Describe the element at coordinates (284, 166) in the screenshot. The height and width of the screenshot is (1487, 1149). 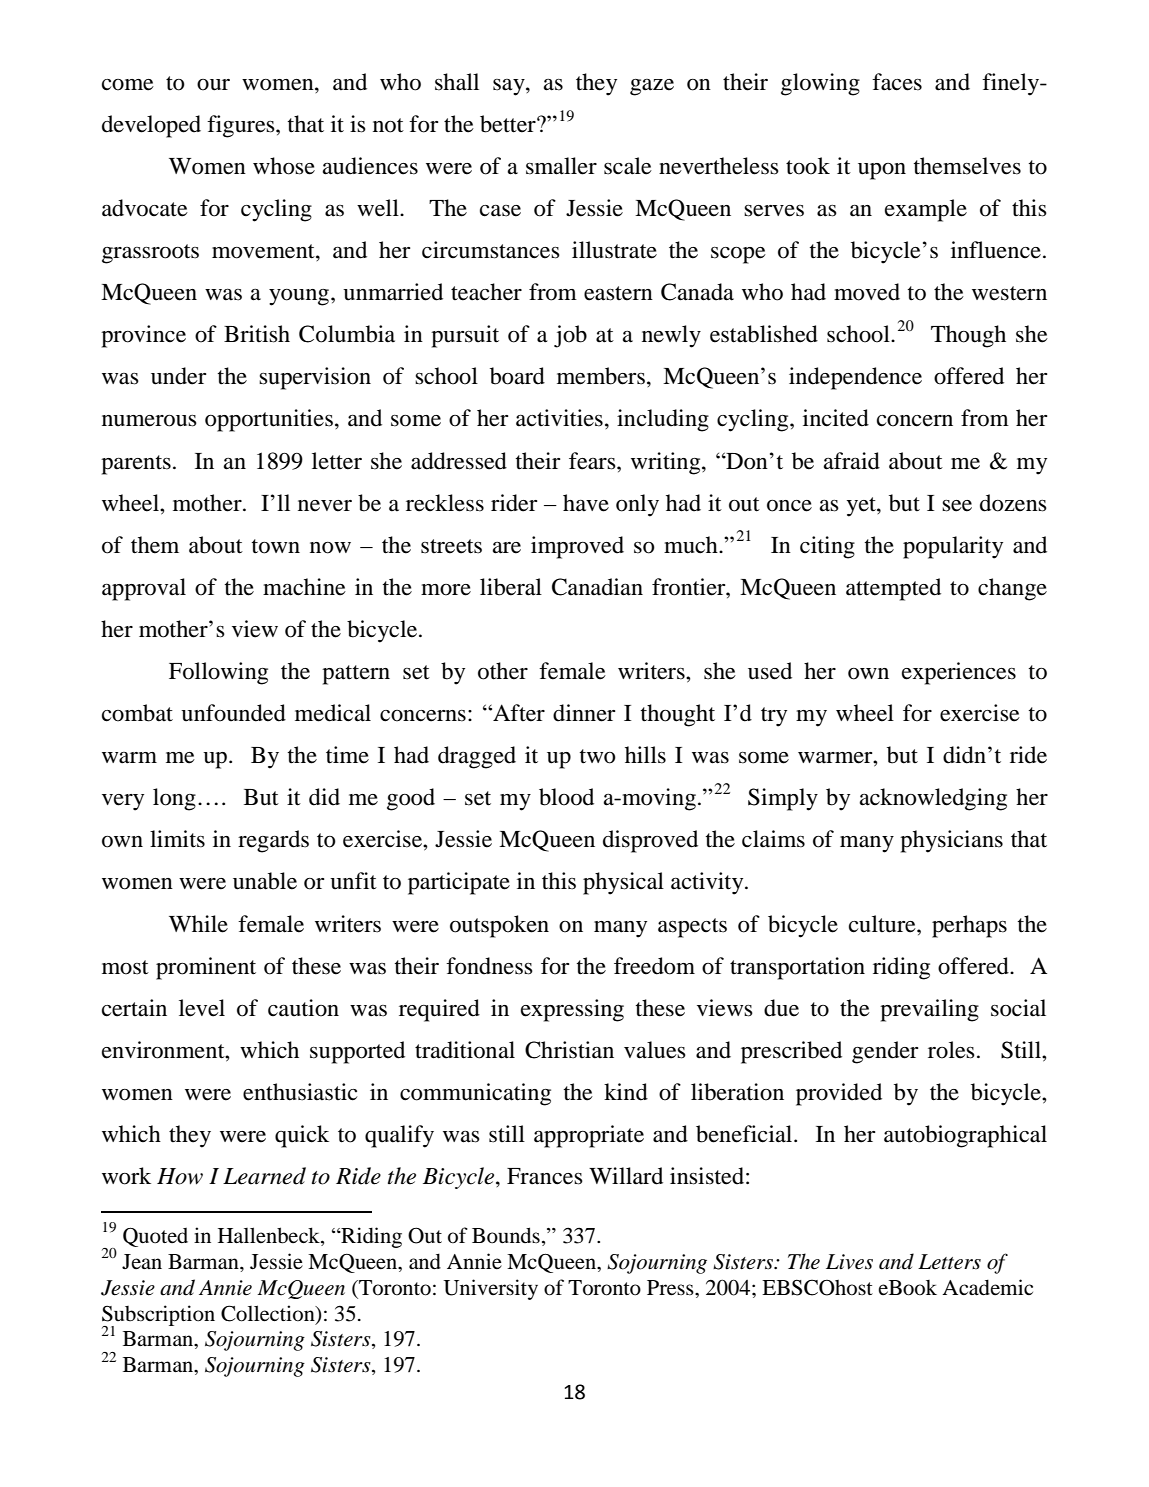
I see `whose` at that location.
